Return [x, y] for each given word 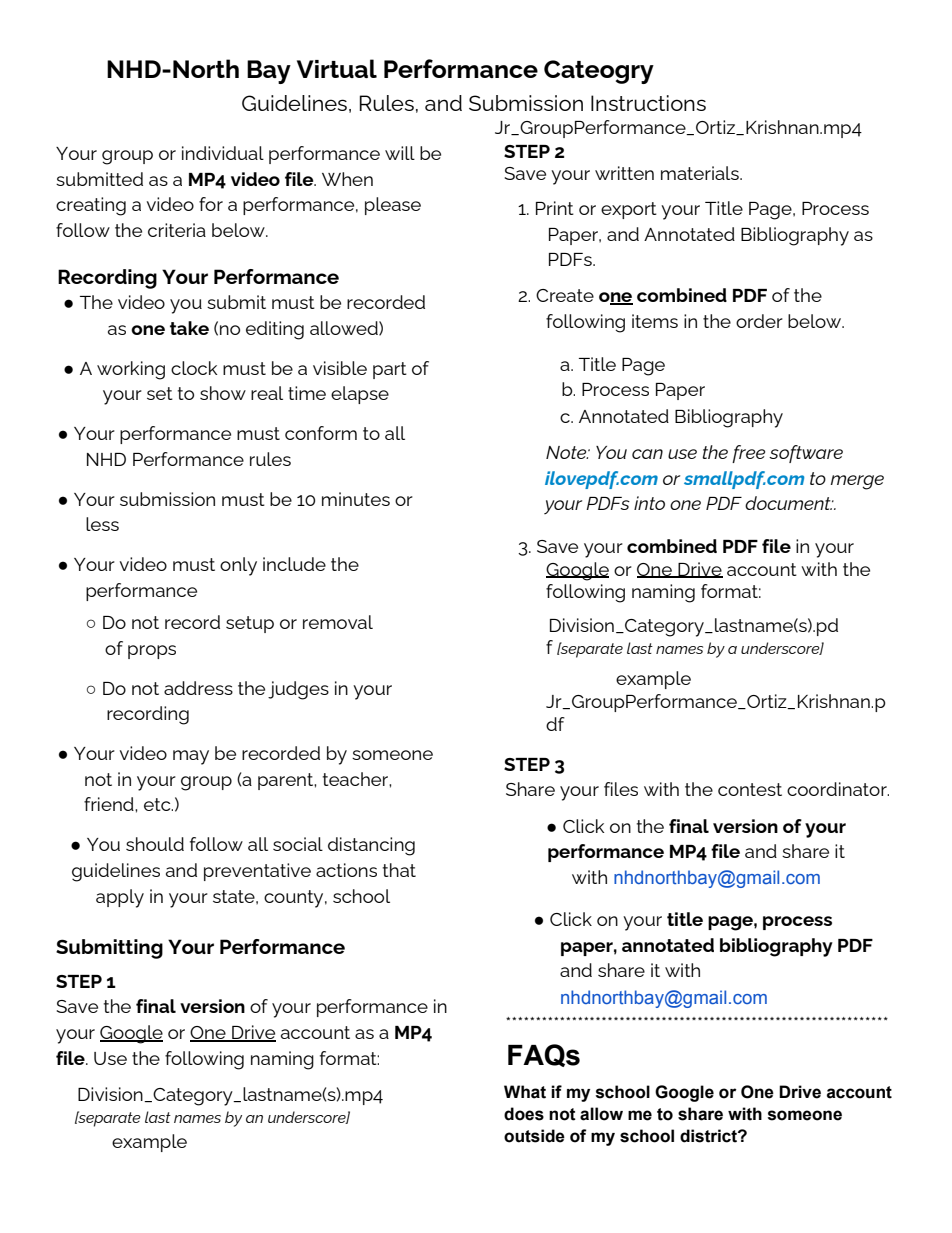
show [223, 393]
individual [223, 153]
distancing [371, 846]
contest [750, 789]
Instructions [648, 103]
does [524, 1114]
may [191, 757]
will [400, 153]
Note [567, 452]
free [748, 454]
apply [120, 898]
